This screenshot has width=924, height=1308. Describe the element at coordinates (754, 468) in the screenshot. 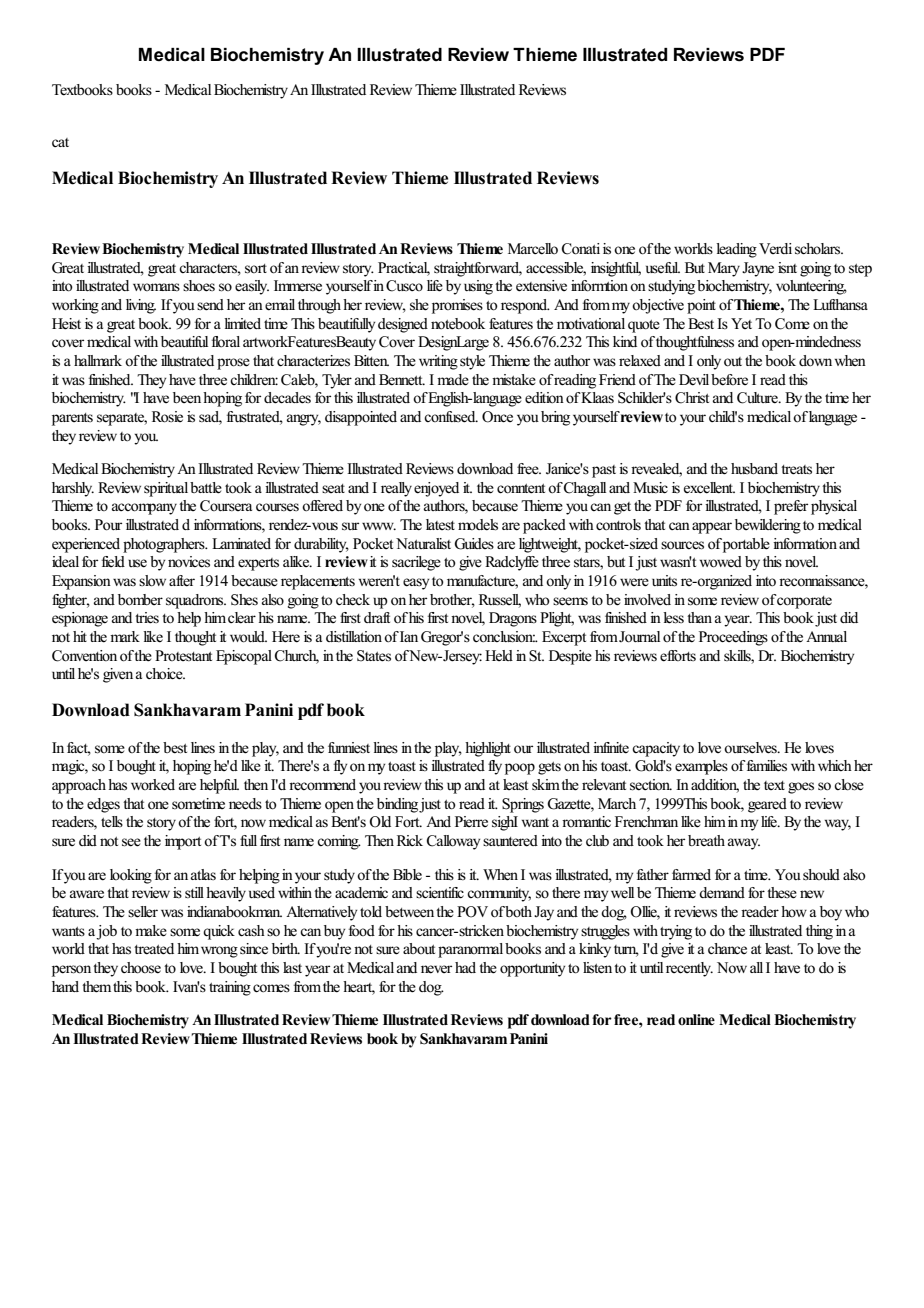

I see `husband` at that location.
